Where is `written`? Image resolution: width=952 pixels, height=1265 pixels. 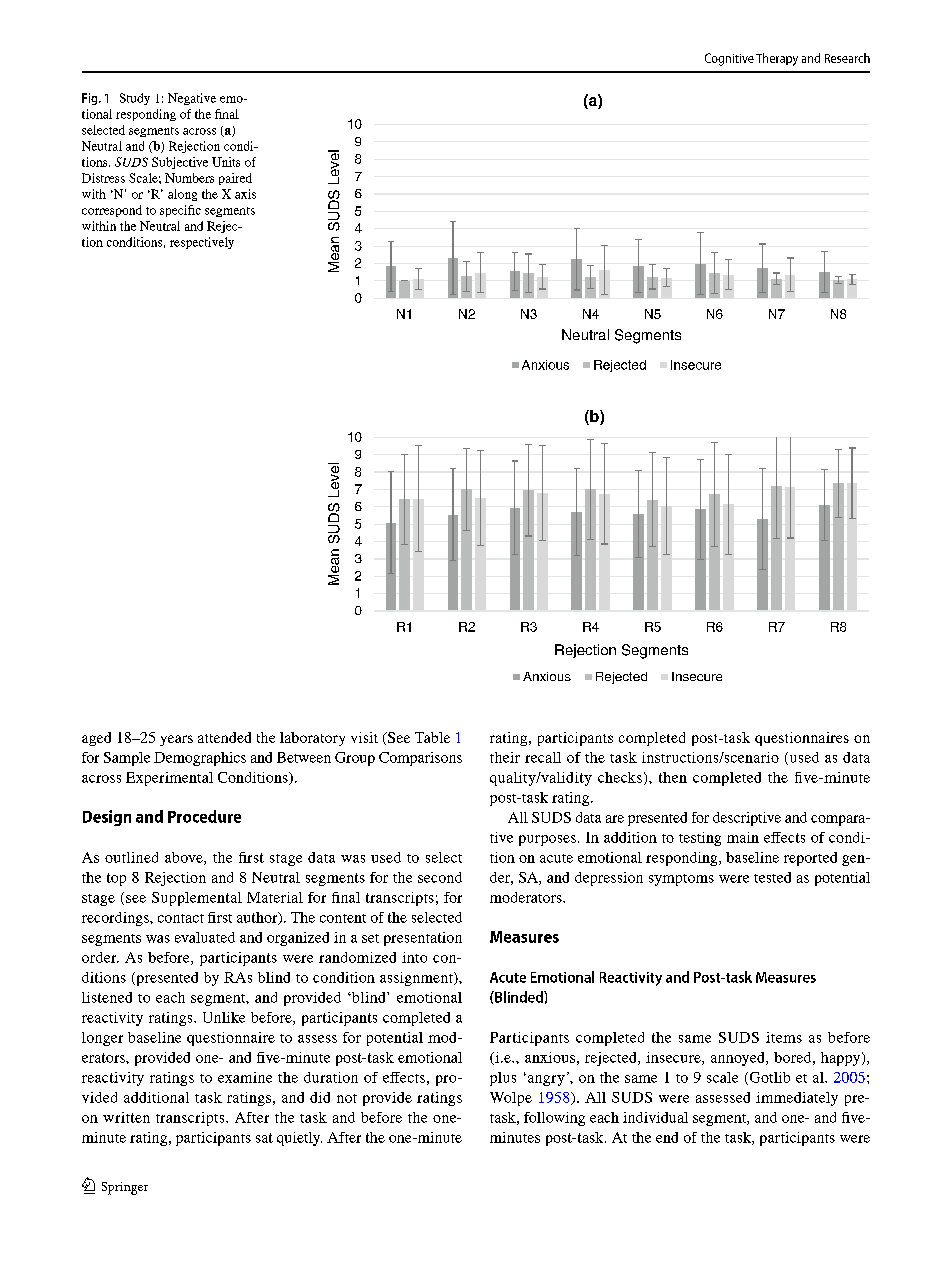
written is located at coordinates (126, 1117).
